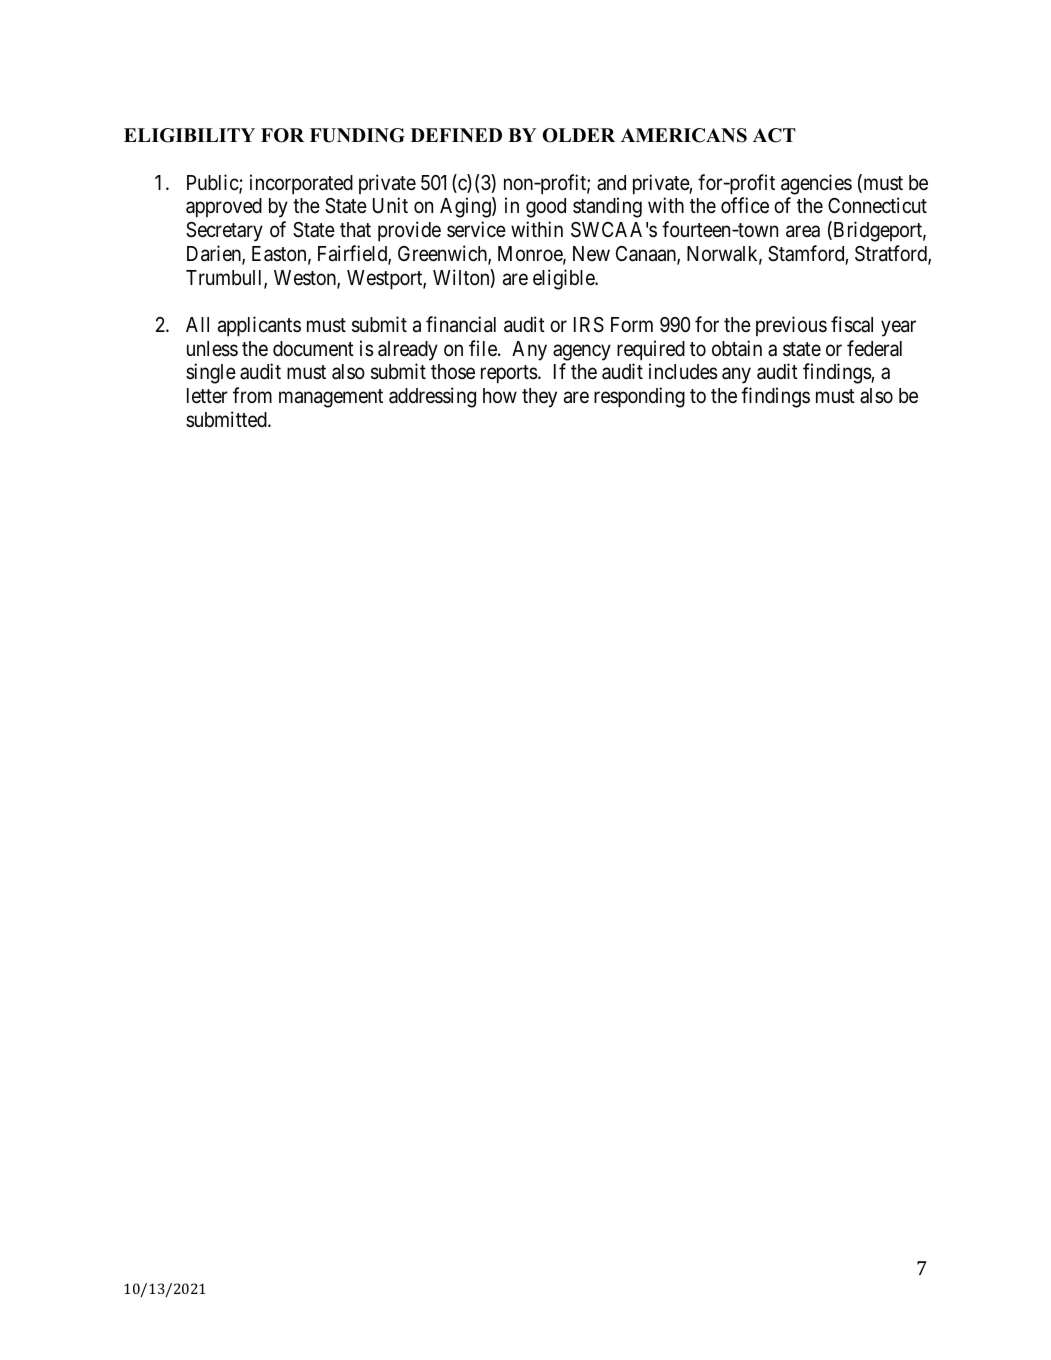  I want to click on OLDER, so click(579, 135).
